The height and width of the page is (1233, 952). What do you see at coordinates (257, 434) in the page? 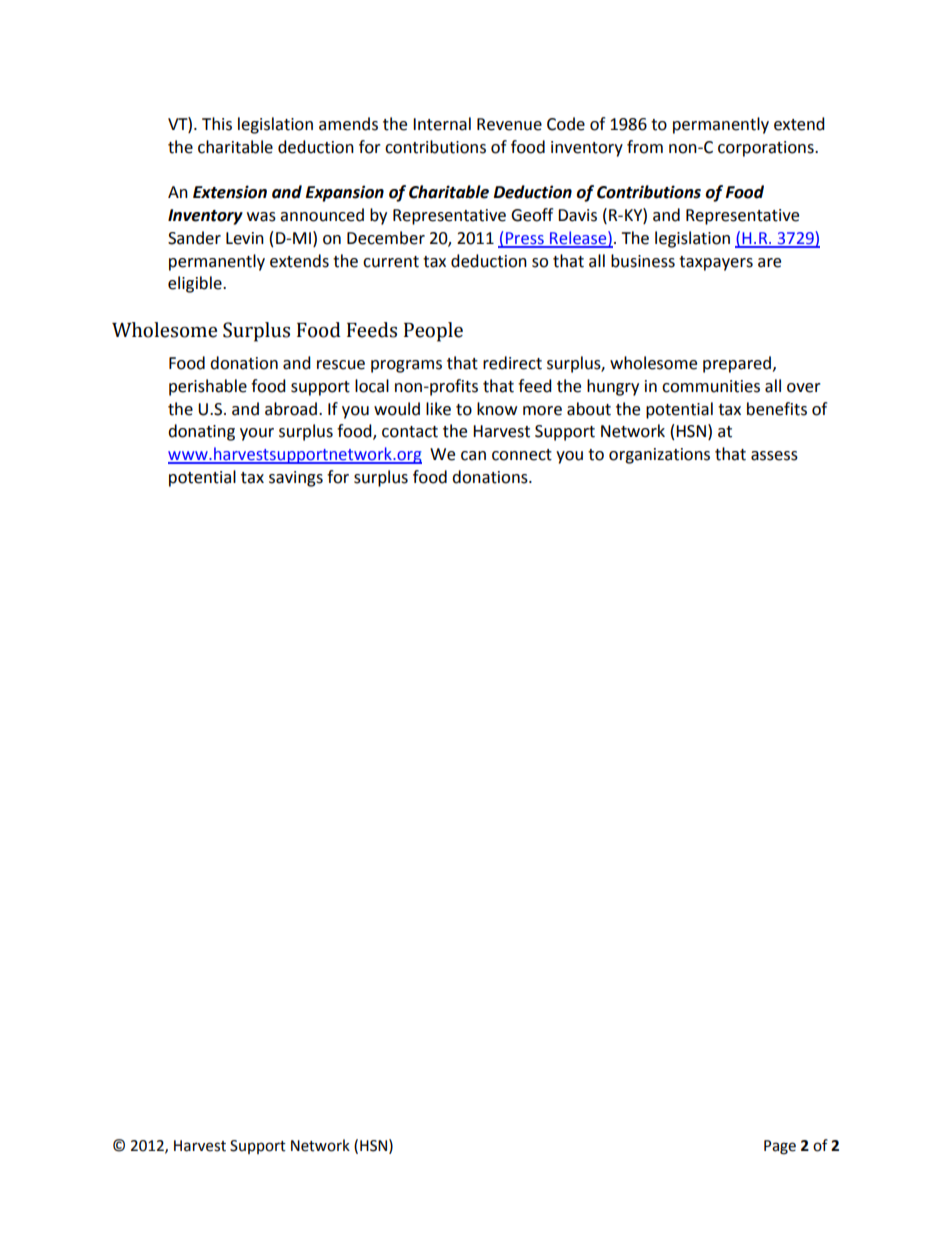
I see `your` at bounding box center [257, 434].
